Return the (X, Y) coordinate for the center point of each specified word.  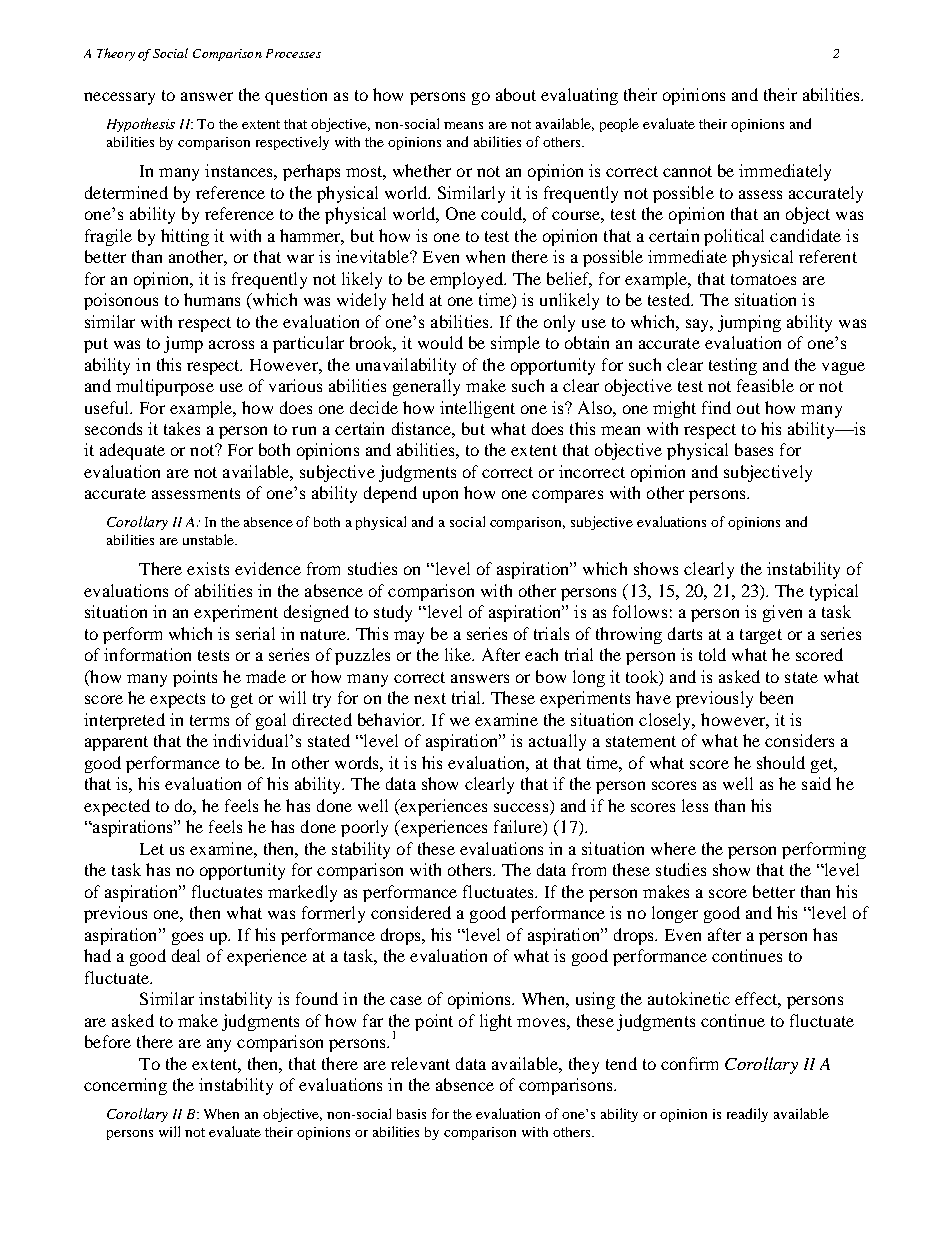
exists (208, 568)
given (782, 613)
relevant (420, 1063)
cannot (687, 171)
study (393, 613)
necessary (119, 98)
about (516, 94)
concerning (125, 1086)
